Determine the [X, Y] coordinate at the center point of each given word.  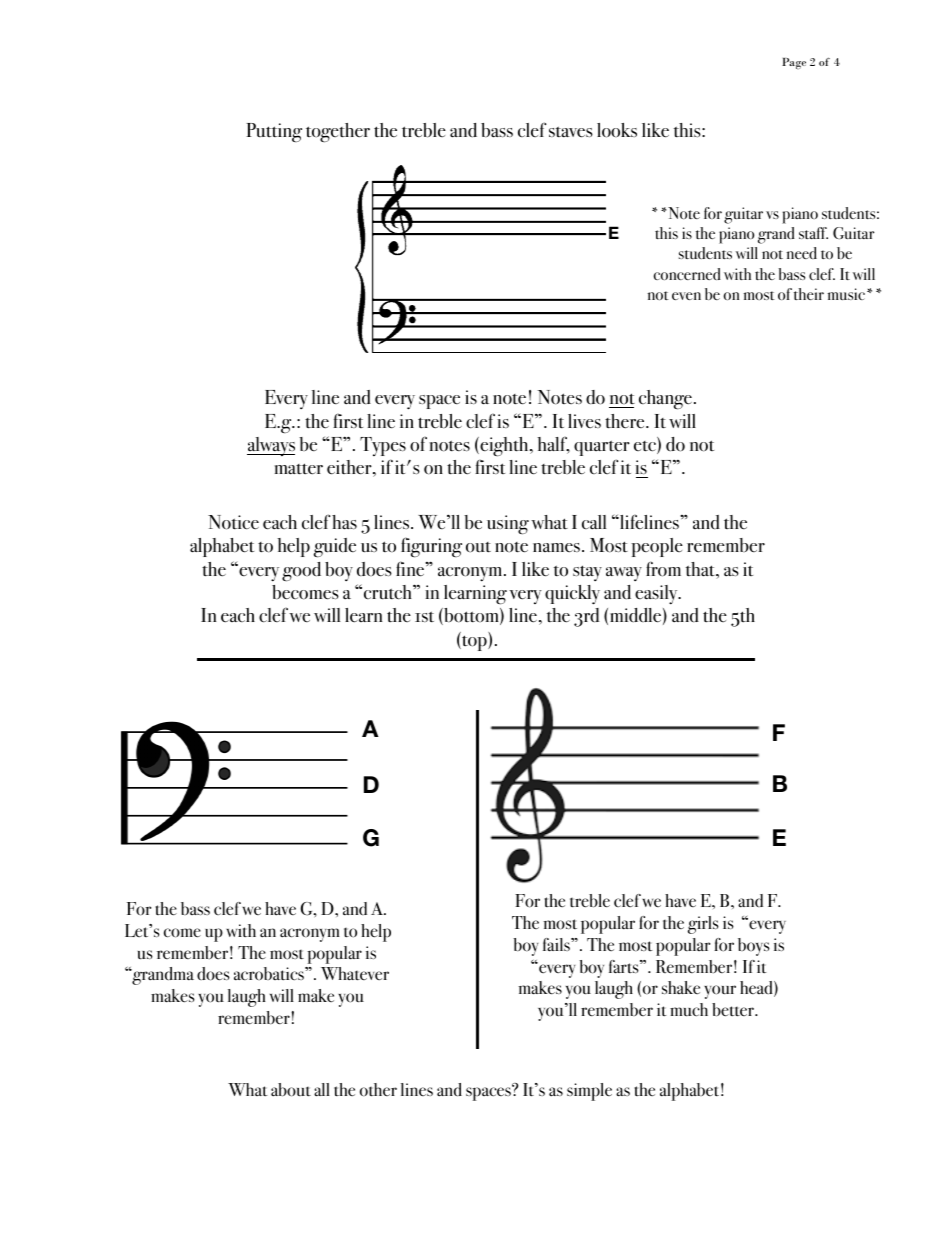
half [553, 445]
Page [794, 63]
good [301, 572]
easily [657, 595]
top [474, 643]
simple [589, 1092]
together [338, 133]
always [271, 446]
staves [571, 132]
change [665, 400]
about [291, 1090]
